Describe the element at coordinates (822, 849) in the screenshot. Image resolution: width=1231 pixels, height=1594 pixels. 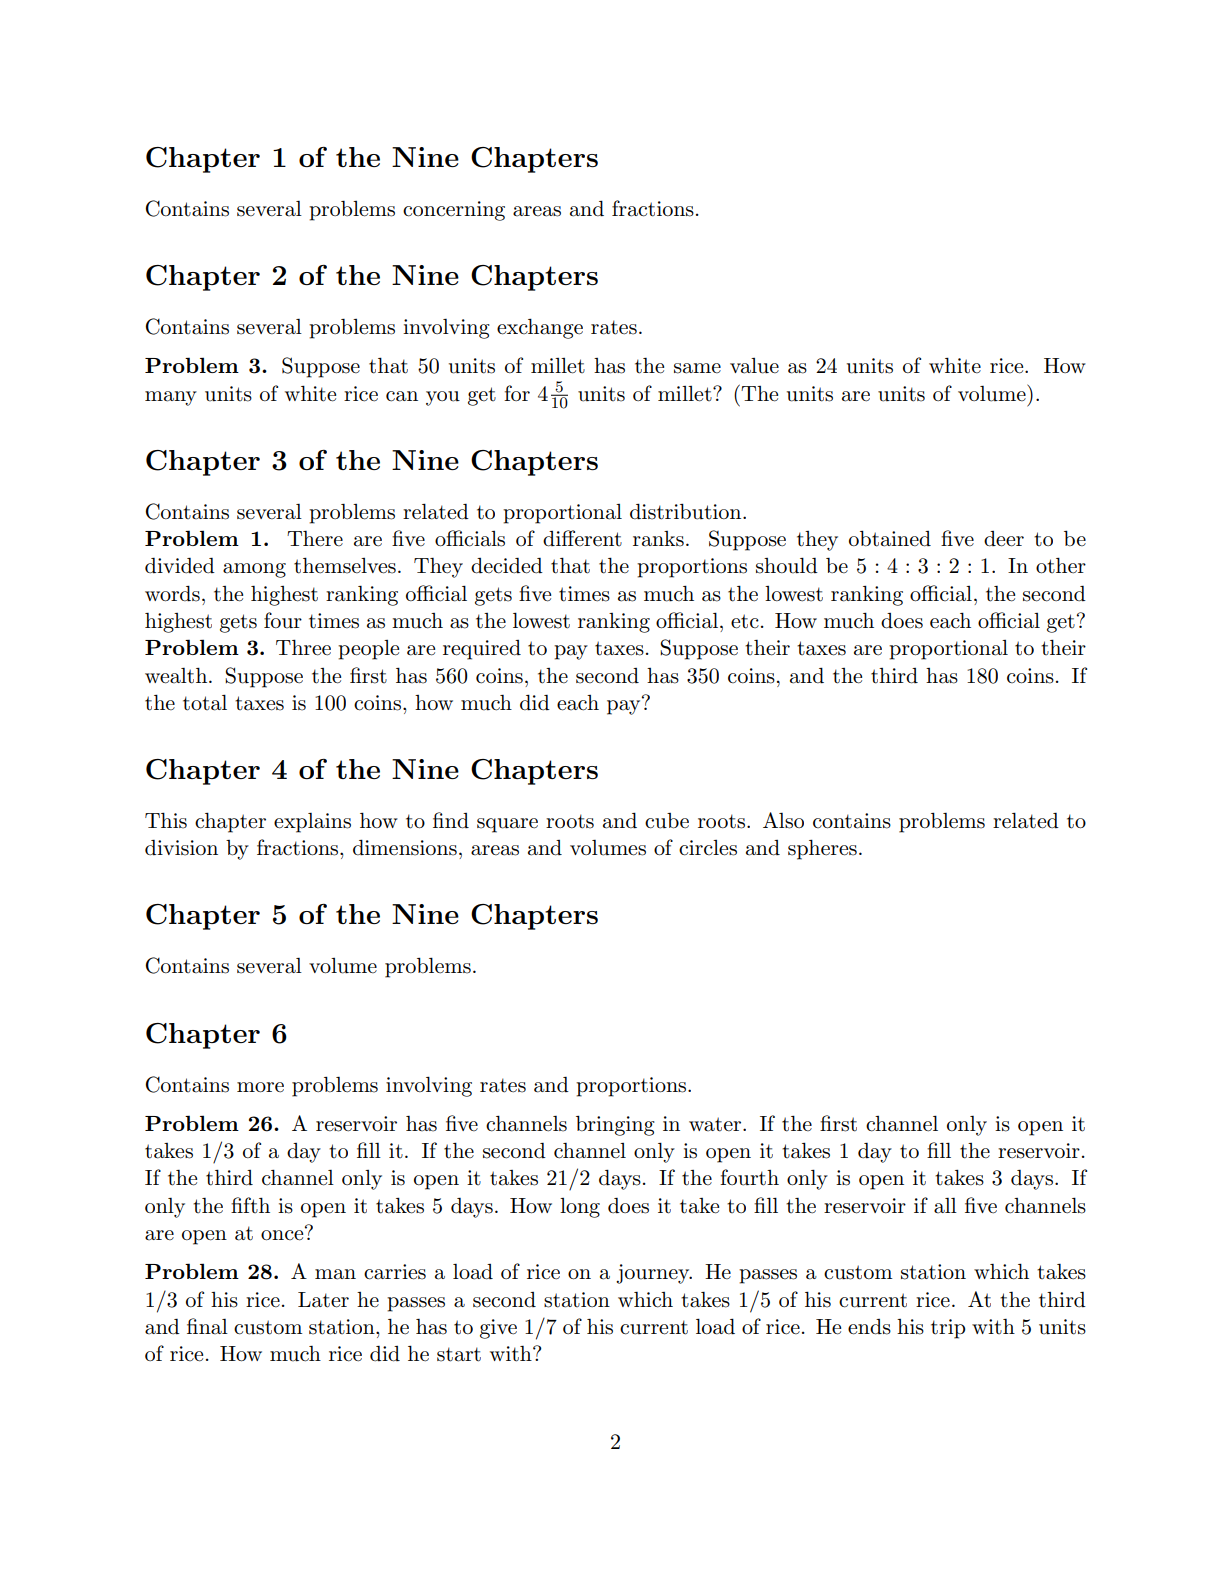
I see `spheres` at that location.
